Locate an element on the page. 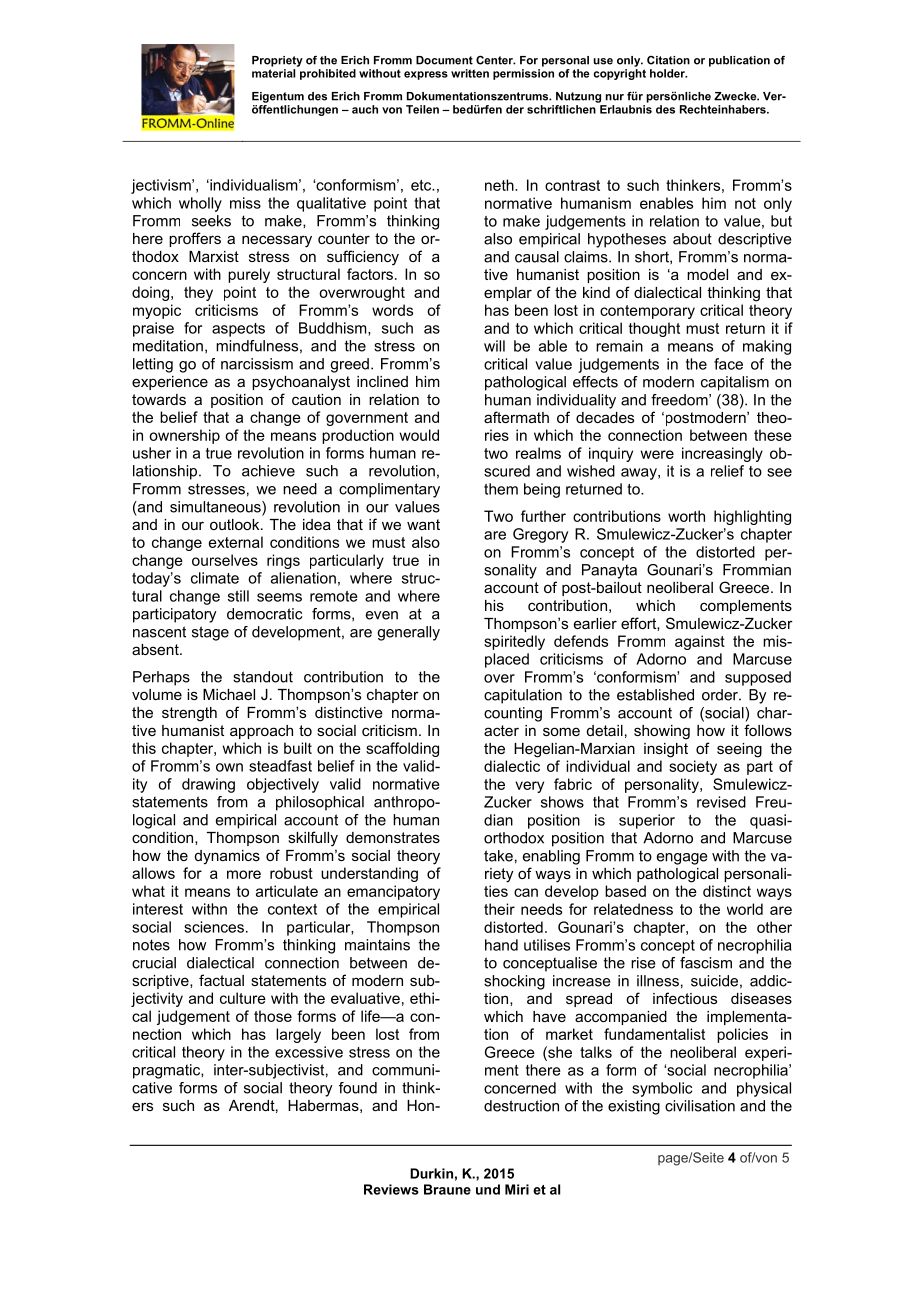 The image size is (924, 1308). written is located at coordinates (470, 73).
